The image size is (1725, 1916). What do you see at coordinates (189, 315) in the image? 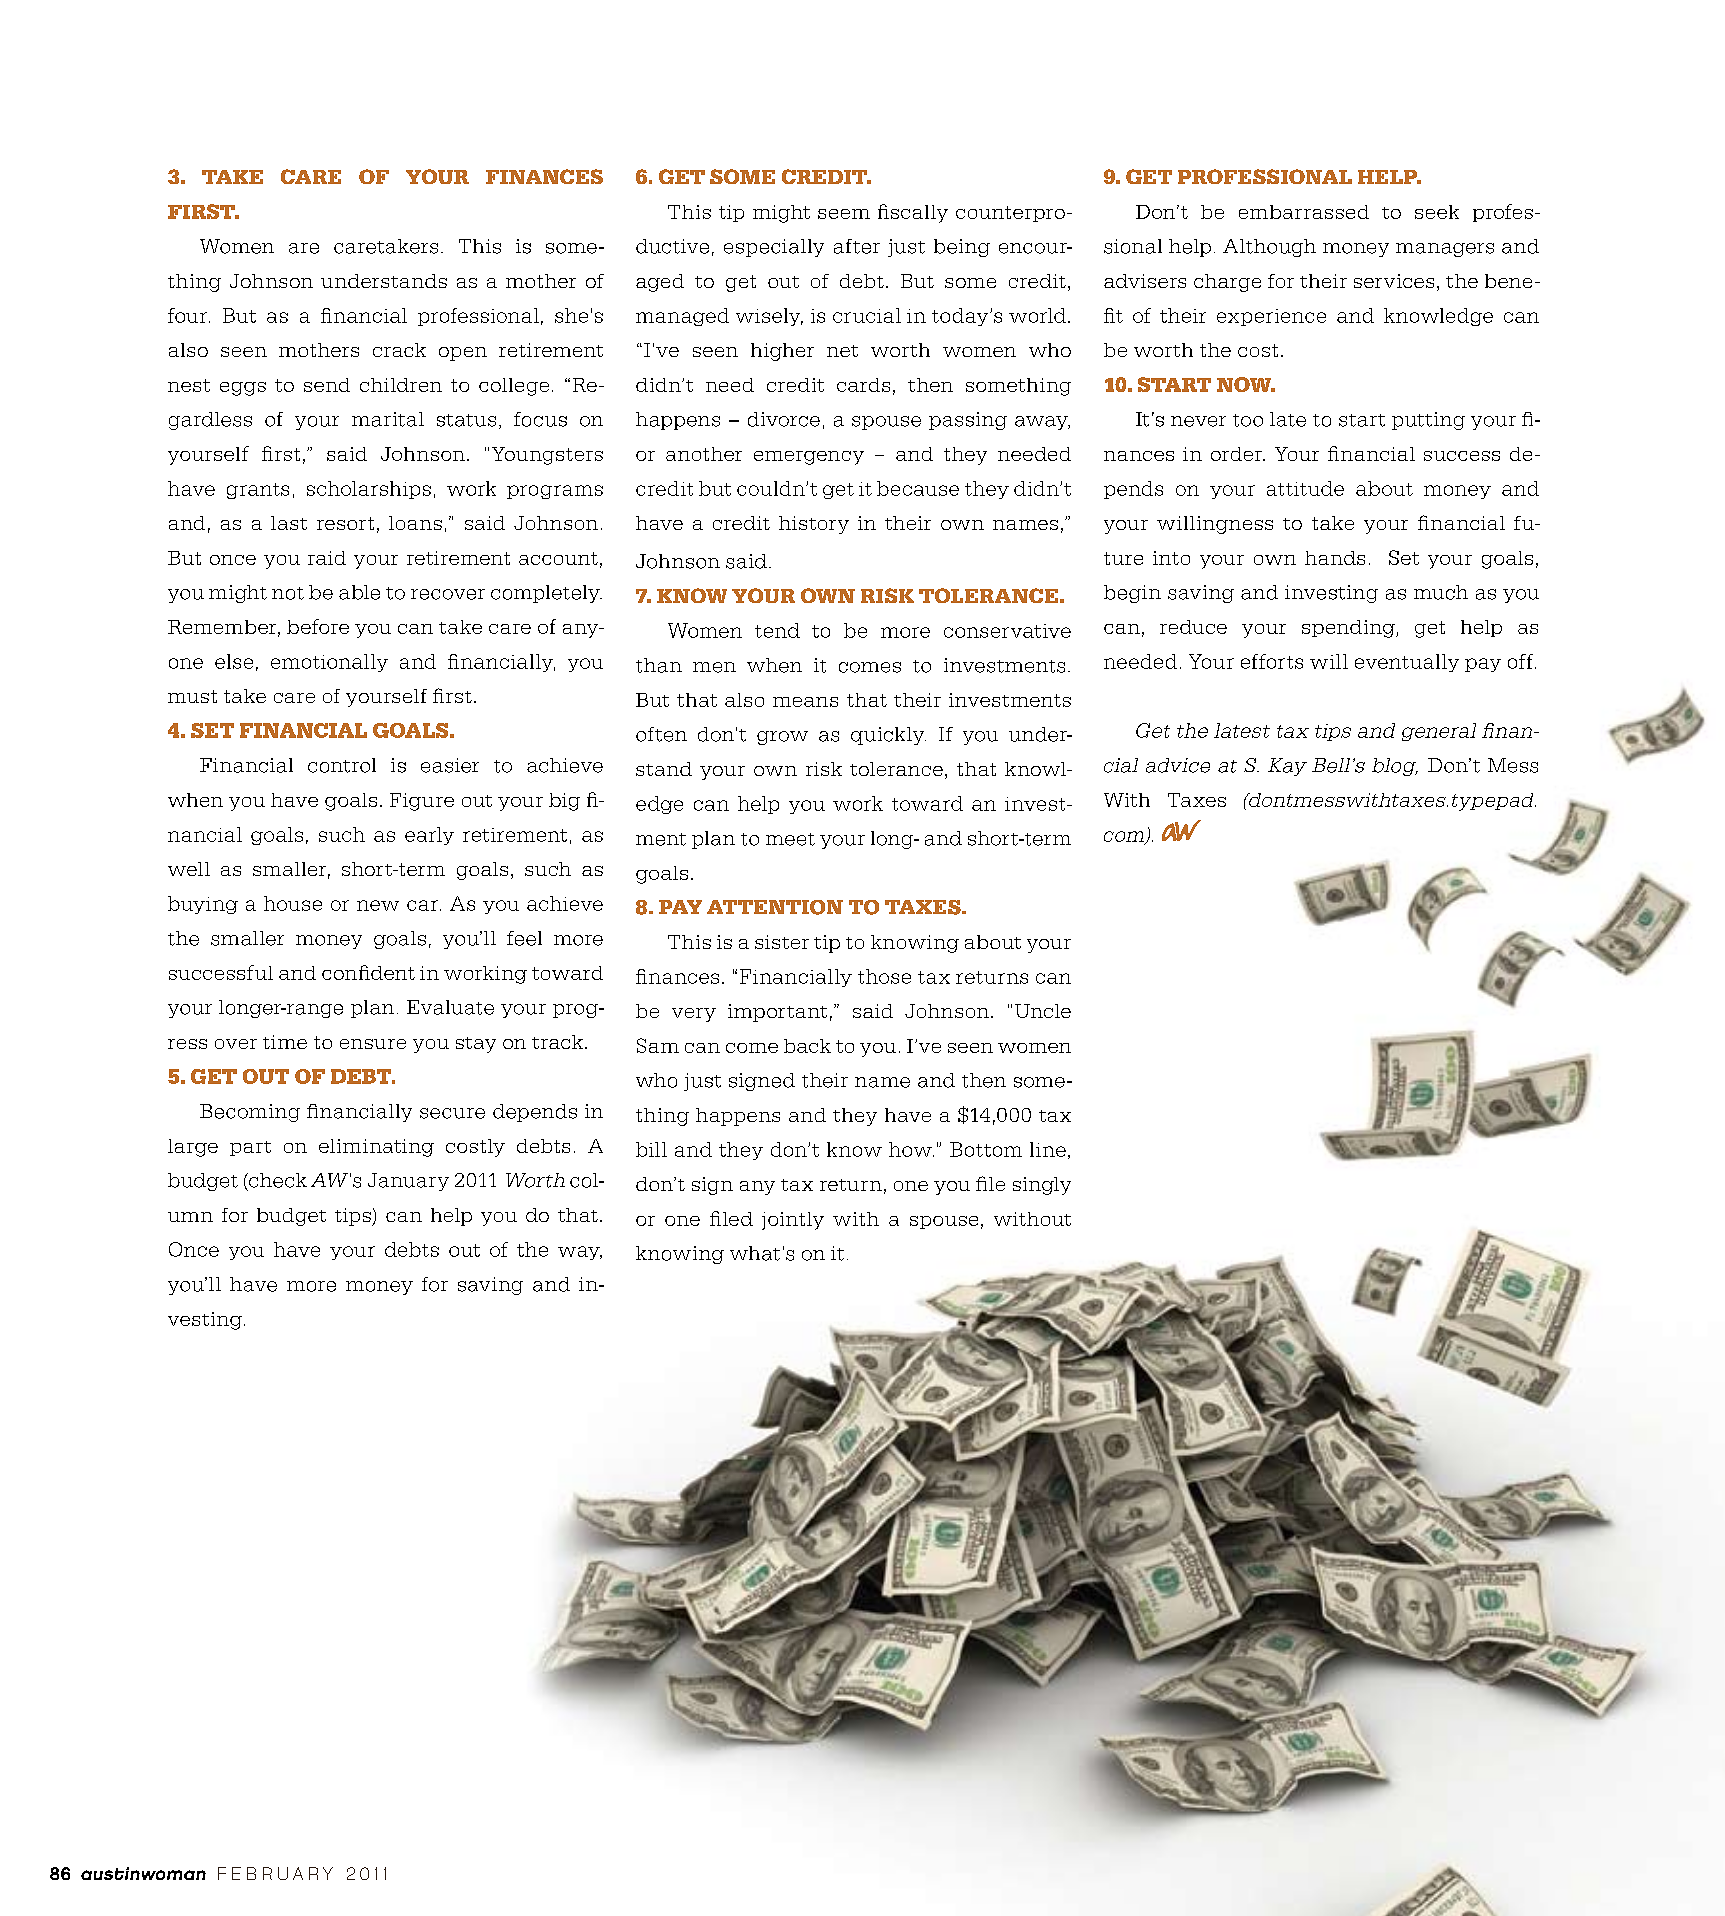
I see `four` at bounding box center [189, 315].
